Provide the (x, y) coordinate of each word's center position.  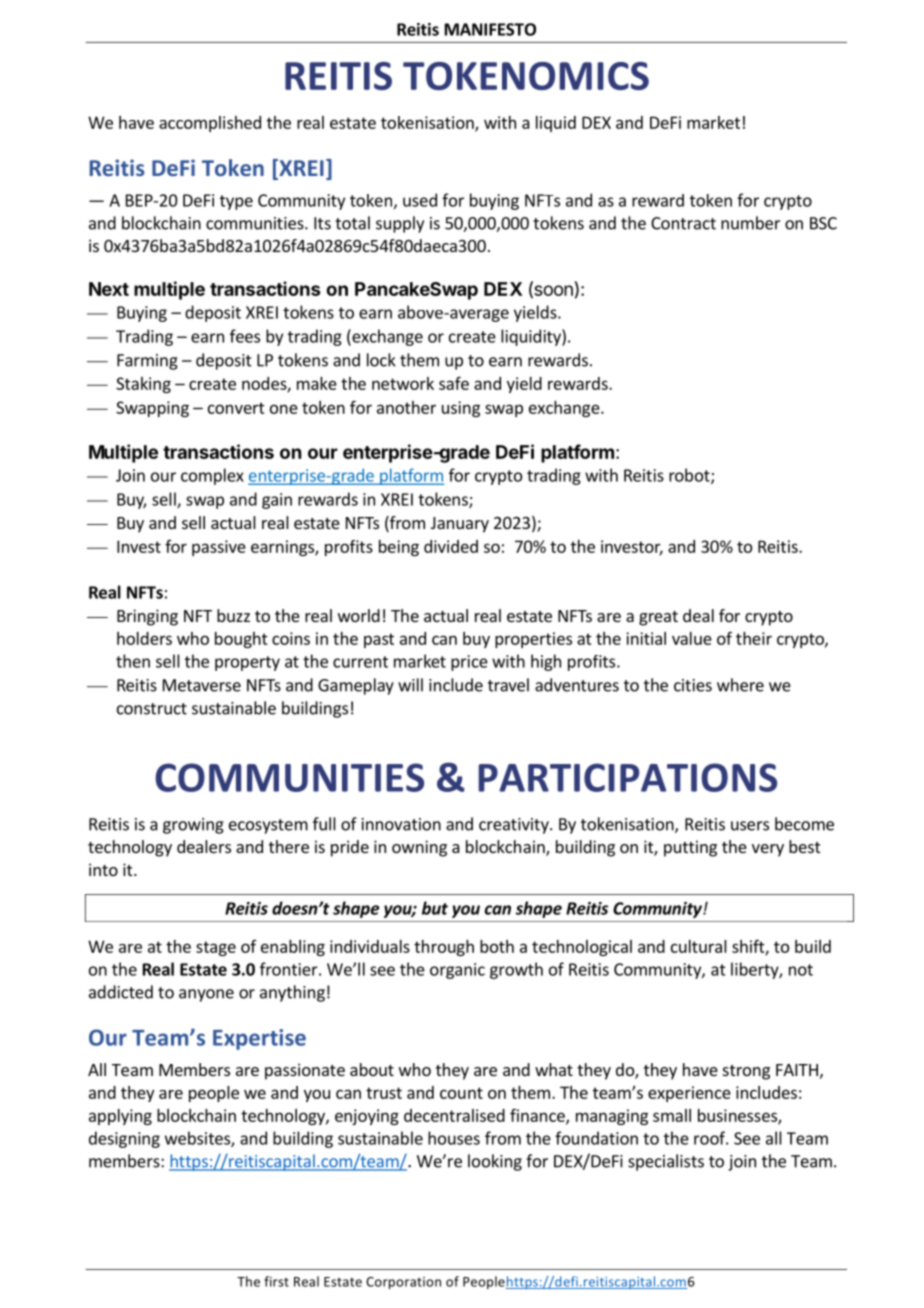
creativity (515, 826)
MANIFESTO (490, 29)
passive (219, 548)
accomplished (210, 124)
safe (454, 383)
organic (457, 971)
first (276, 1281)
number (750, 223)
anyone (206, 995)
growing (193, 826)
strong (746, 1072)
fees (245, 336)
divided (451, 546)
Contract (683, 223)
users (750, 826)
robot (690, 476)
